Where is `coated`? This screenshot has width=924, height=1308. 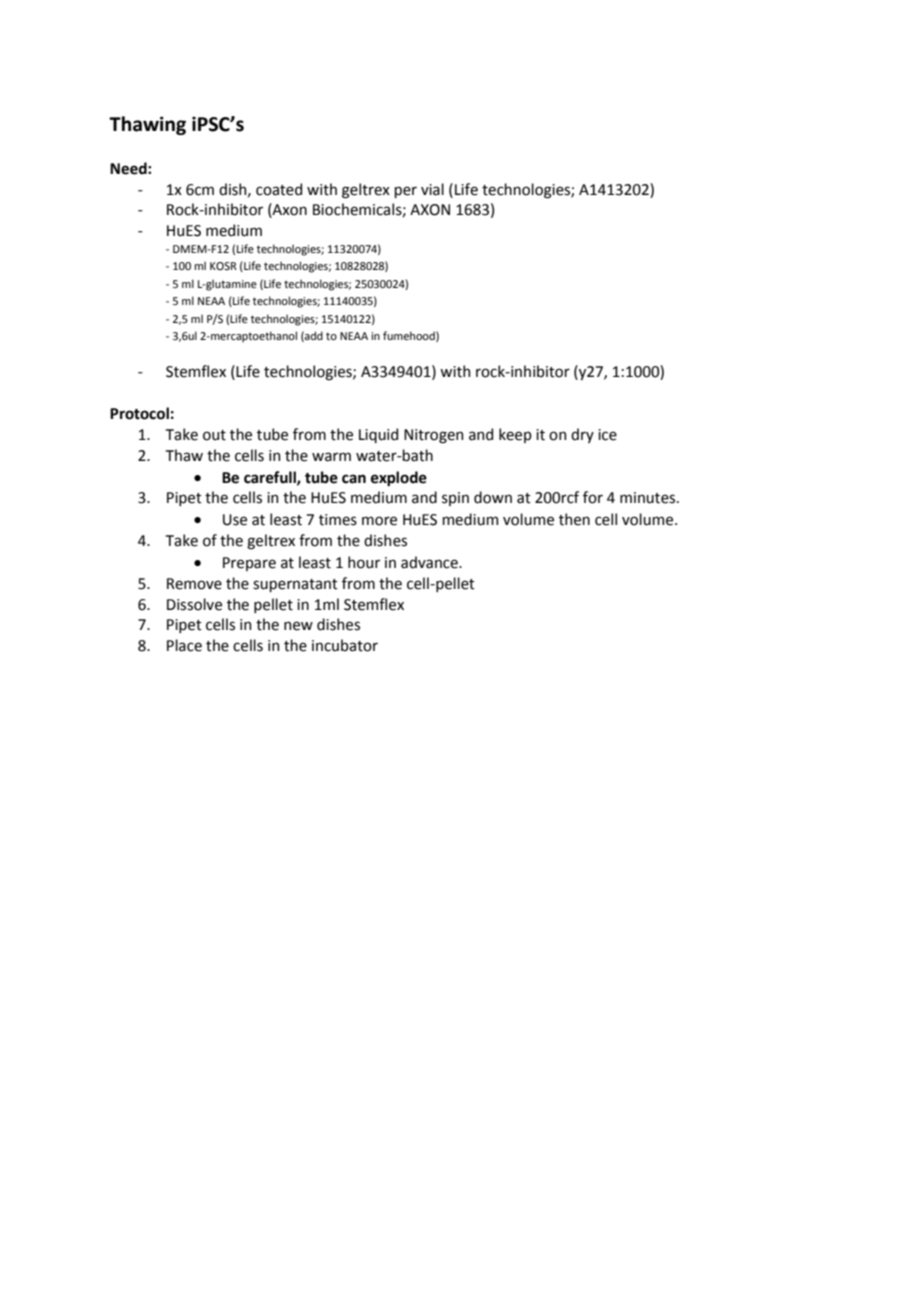
coated is located at coordinates (279, 189).
